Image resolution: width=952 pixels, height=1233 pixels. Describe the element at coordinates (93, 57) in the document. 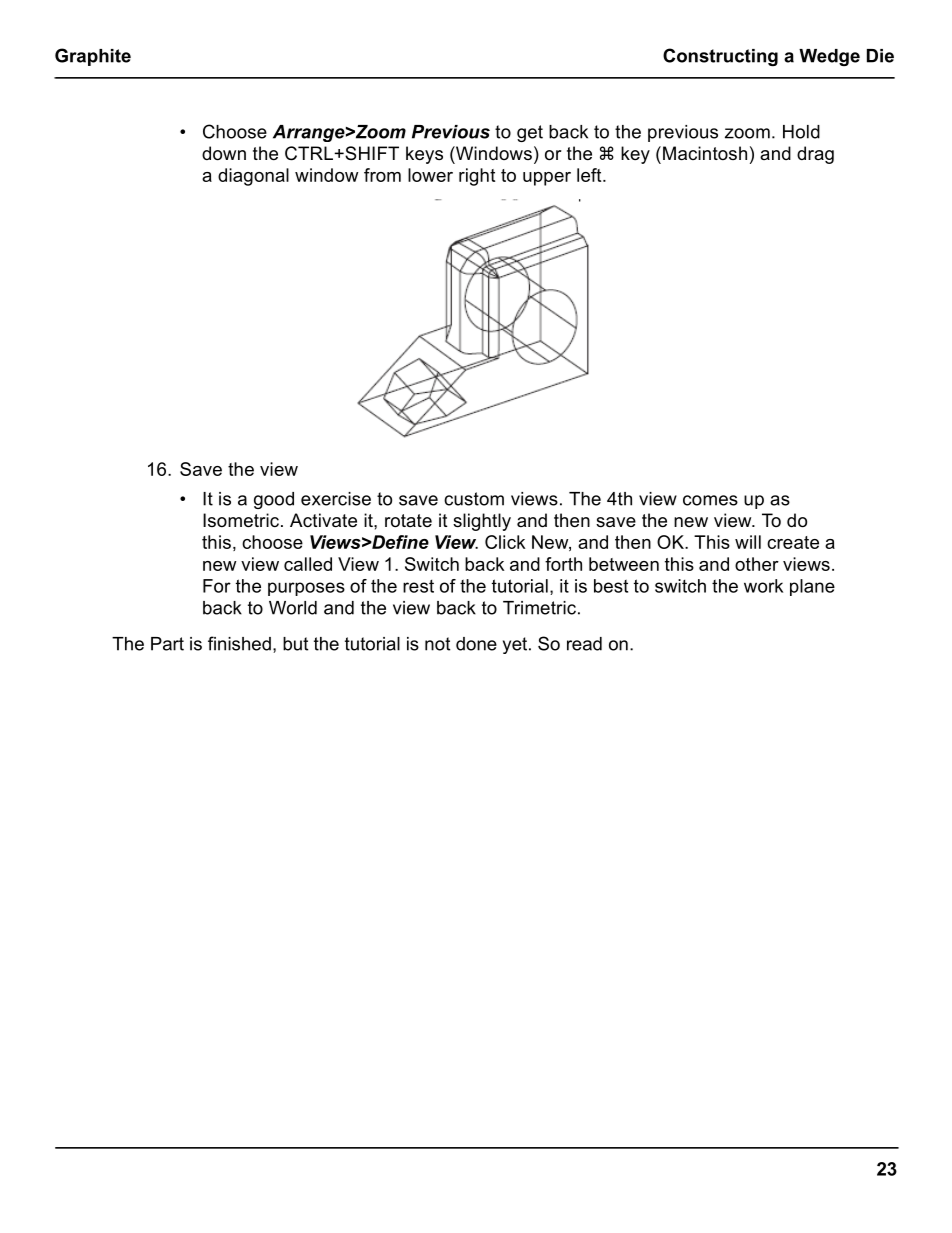

I see `Graphite` at that location.
